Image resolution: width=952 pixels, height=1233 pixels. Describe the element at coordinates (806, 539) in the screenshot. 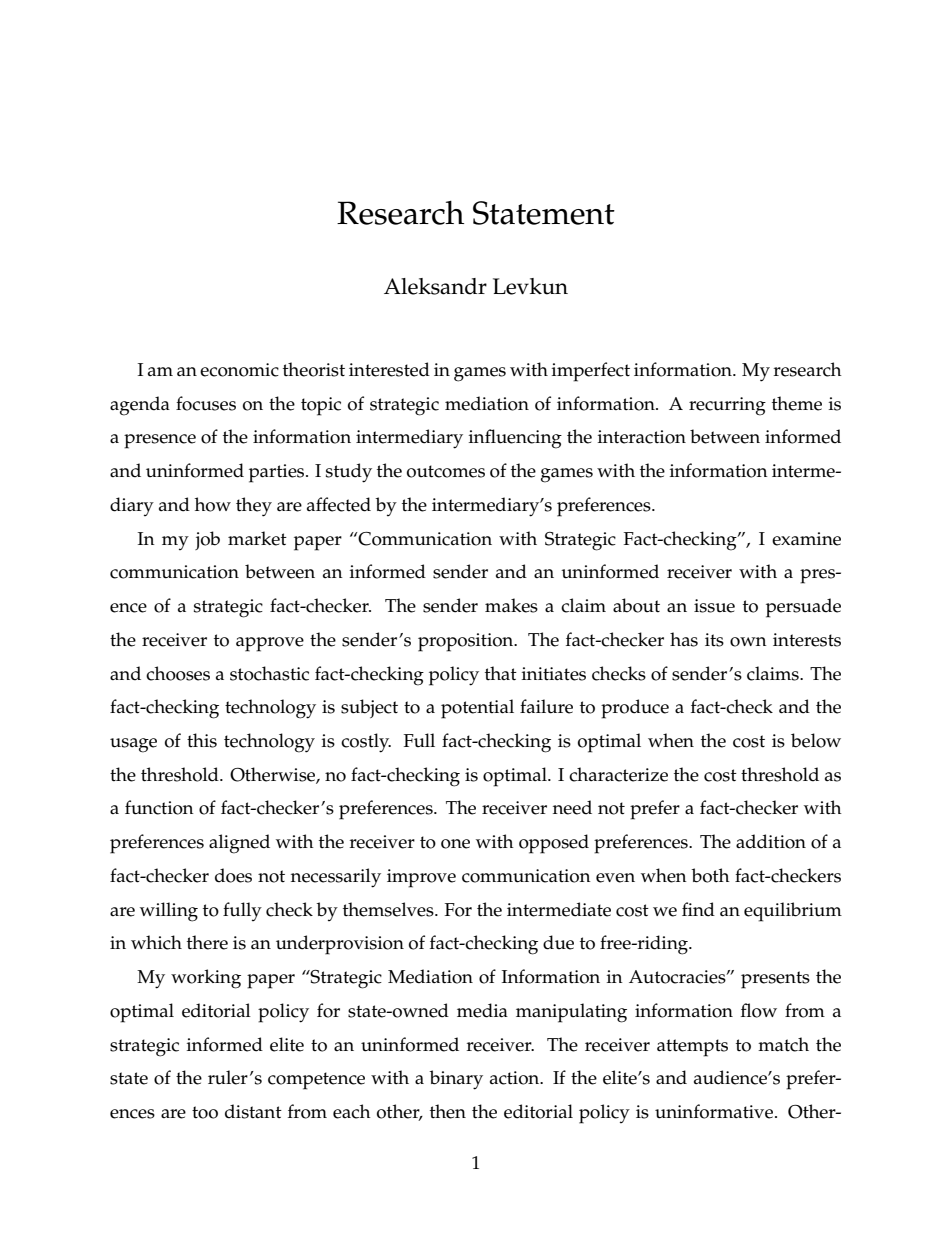

I see `examine` at that location.
